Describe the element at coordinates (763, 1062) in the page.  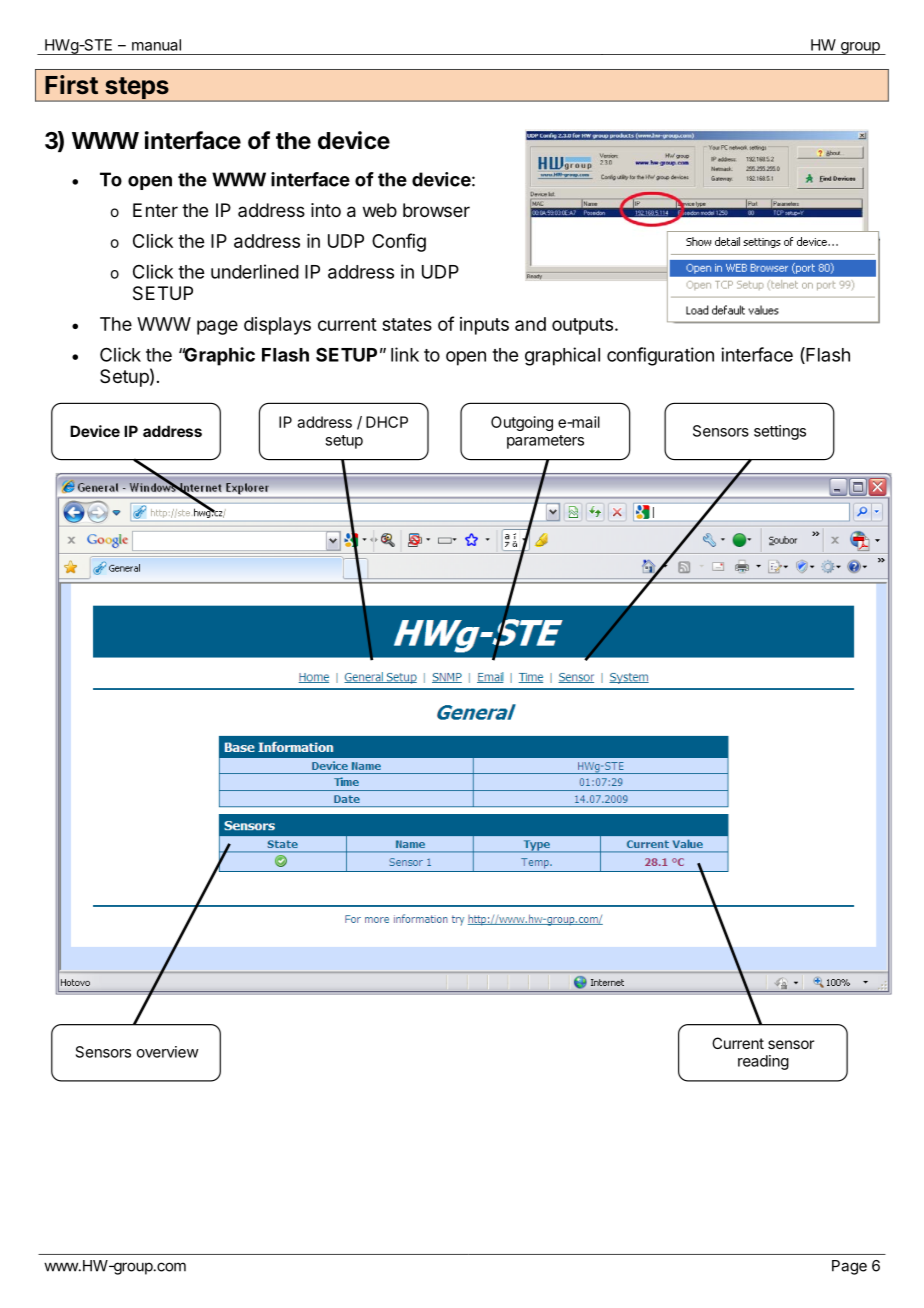
I see `reading` at that location.
